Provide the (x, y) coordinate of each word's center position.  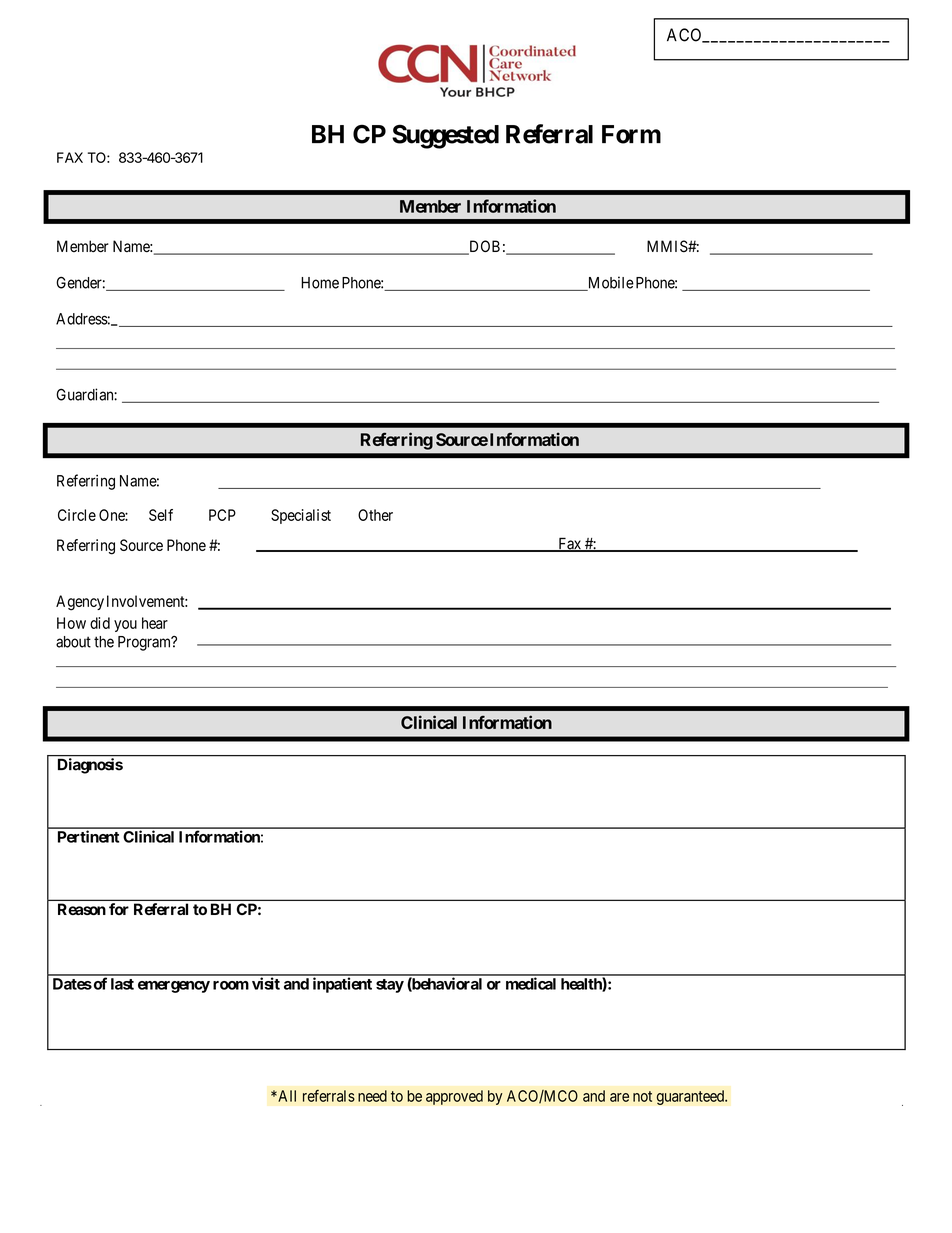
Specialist (301, 516)
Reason (82, 909)
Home (320, 283)
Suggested (445, 136)
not (642, 1096)
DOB (483, 247)
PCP (222, 515)
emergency (174, 987)
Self (161, 515)
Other (375, 515)
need (372, 1096)
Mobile (609, 283)
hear (155, 623)
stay (390, 986)
